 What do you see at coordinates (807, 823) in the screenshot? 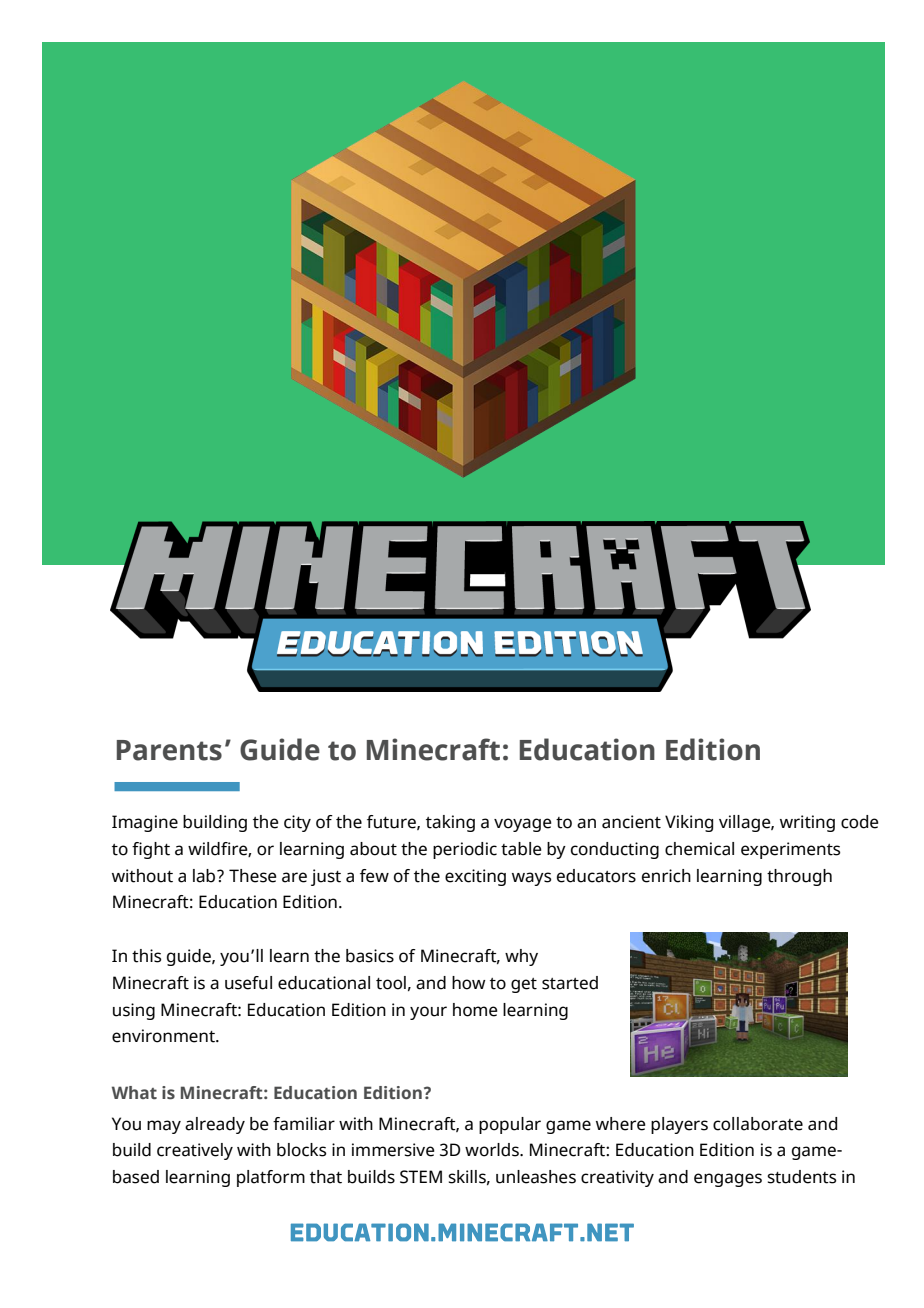
I see `writing` at bounding box center [807, 823].
